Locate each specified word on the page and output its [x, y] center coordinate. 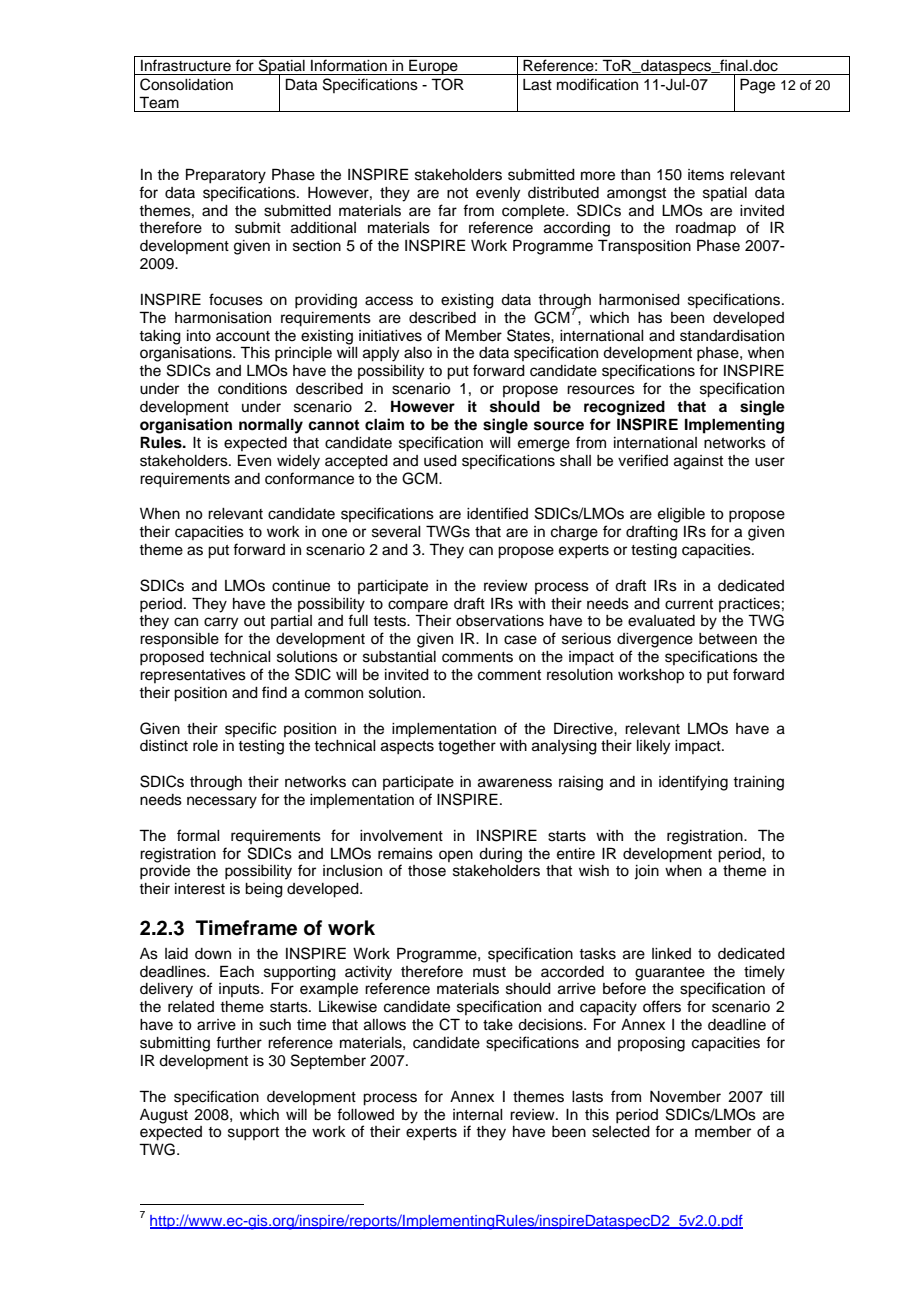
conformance [309, 478]
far [447, 210]
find [274, 692]
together [467, 747]
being [264, 890]
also [418, 353]
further [239, 1042]
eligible [681, 515]
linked [671, 954]
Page [757, 86]
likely [653, 747]
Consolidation [186, 84]
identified [497, 513]
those [427, 871]
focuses [236, 299]
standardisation [732, 336]
